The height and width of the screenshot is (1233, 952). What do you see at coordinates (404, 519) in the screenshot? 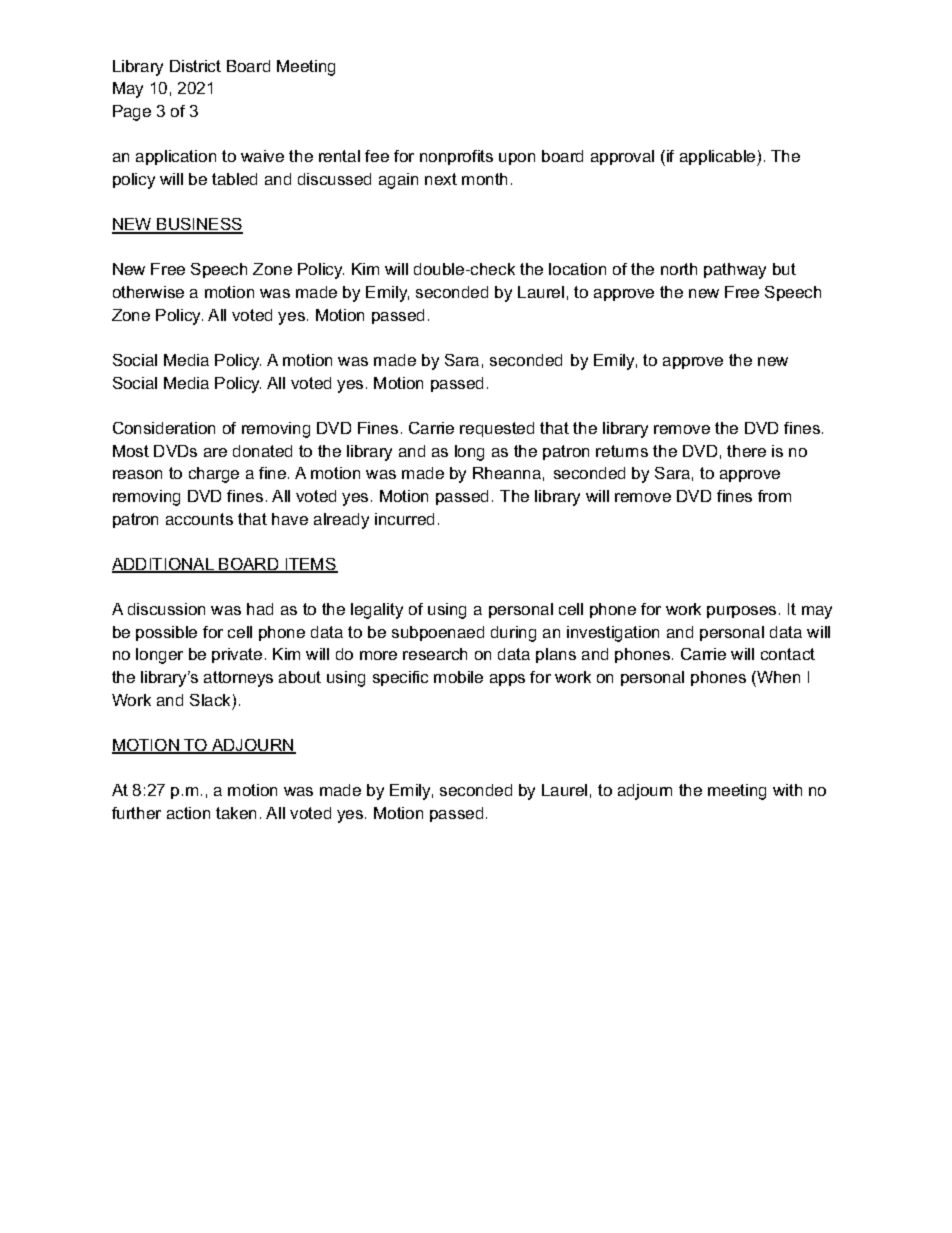
I see `incurred` at bounding box center [404, 519].
